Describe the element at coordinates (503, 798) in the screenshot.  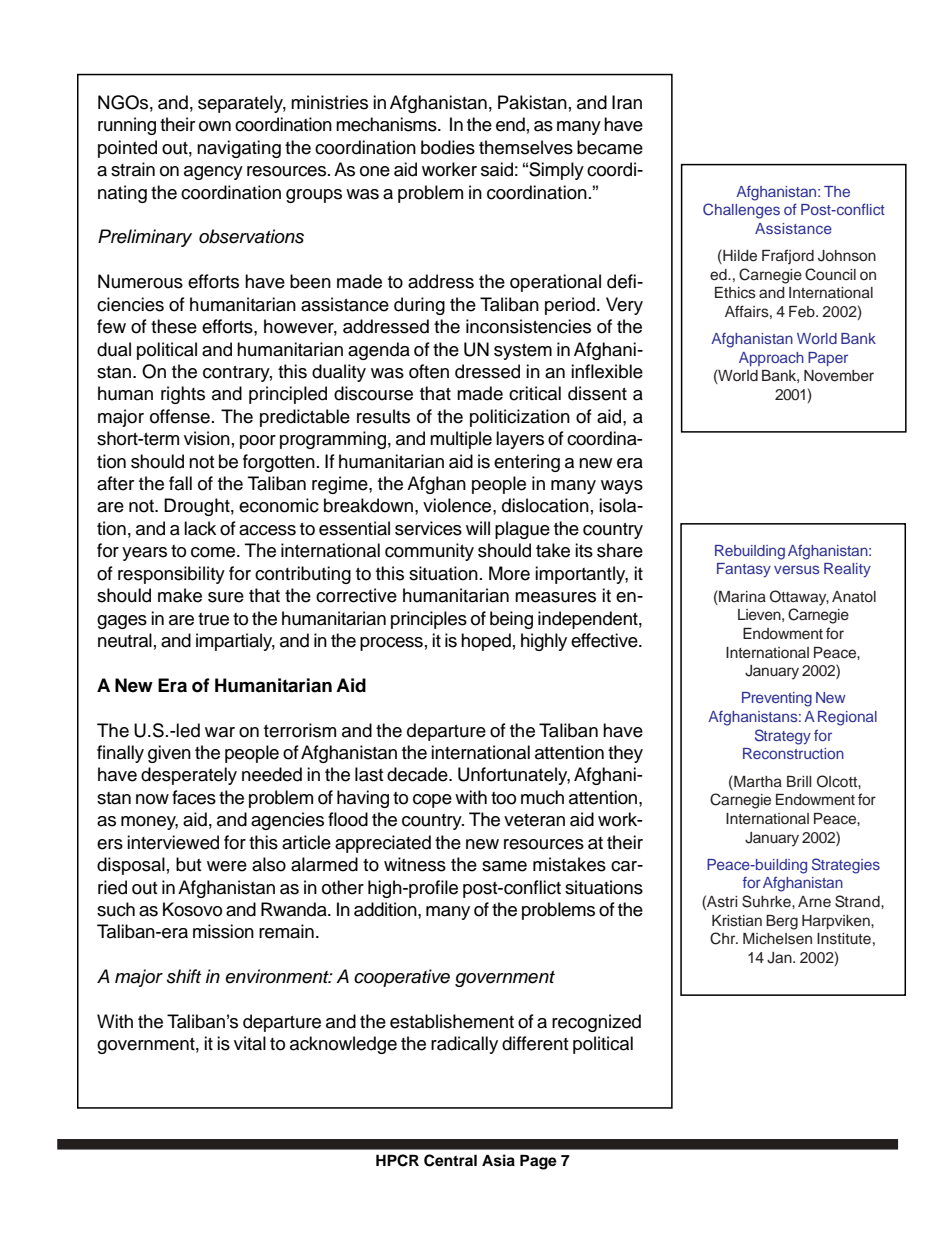
I see `too` at that location.
